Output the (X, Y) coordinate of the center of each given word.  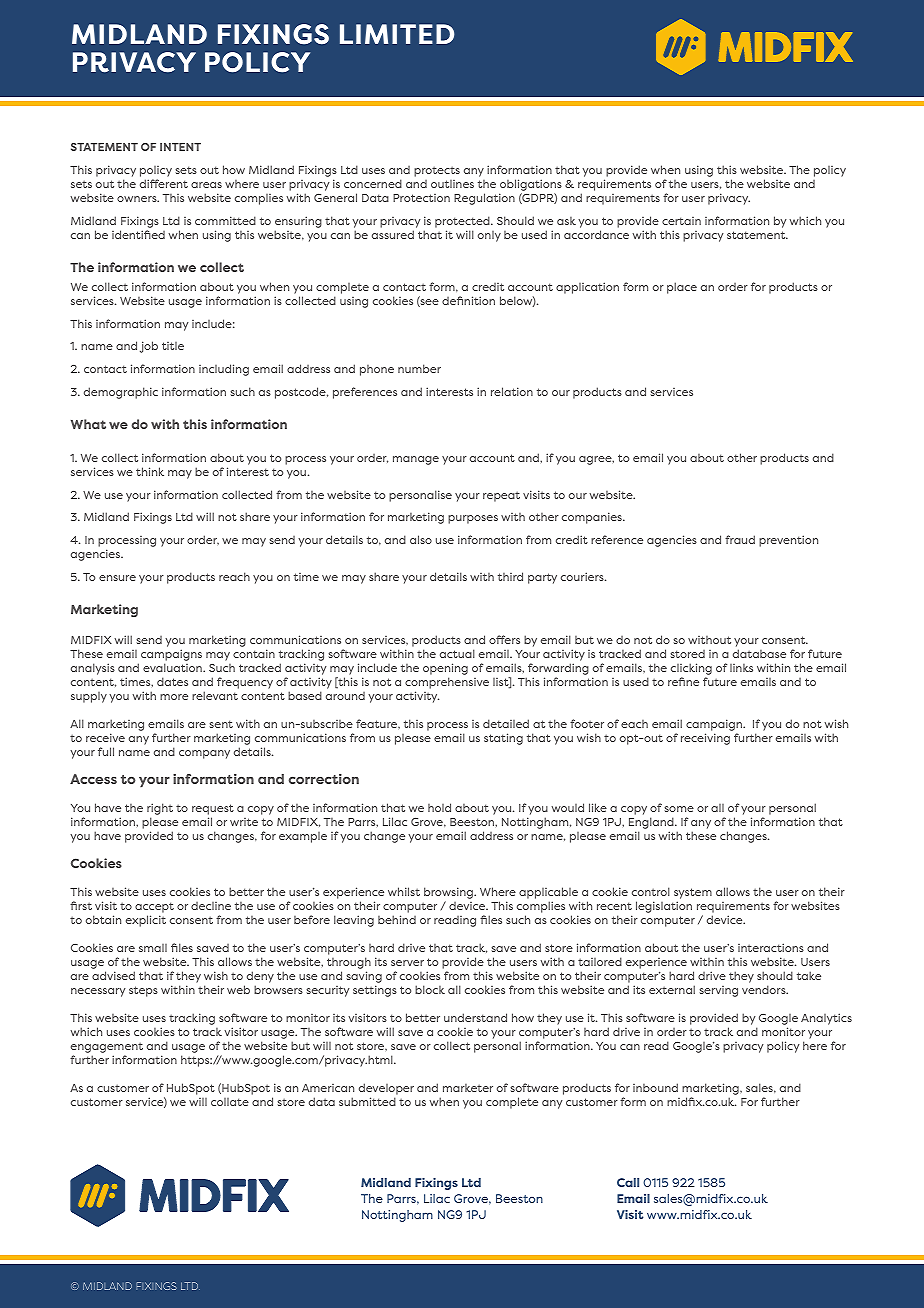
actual (457, 653)
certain (681, 221)
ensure (117, 578)
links (741, 668)
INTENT (180, 147)
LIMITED (397, 34)
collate (230, 1102)
